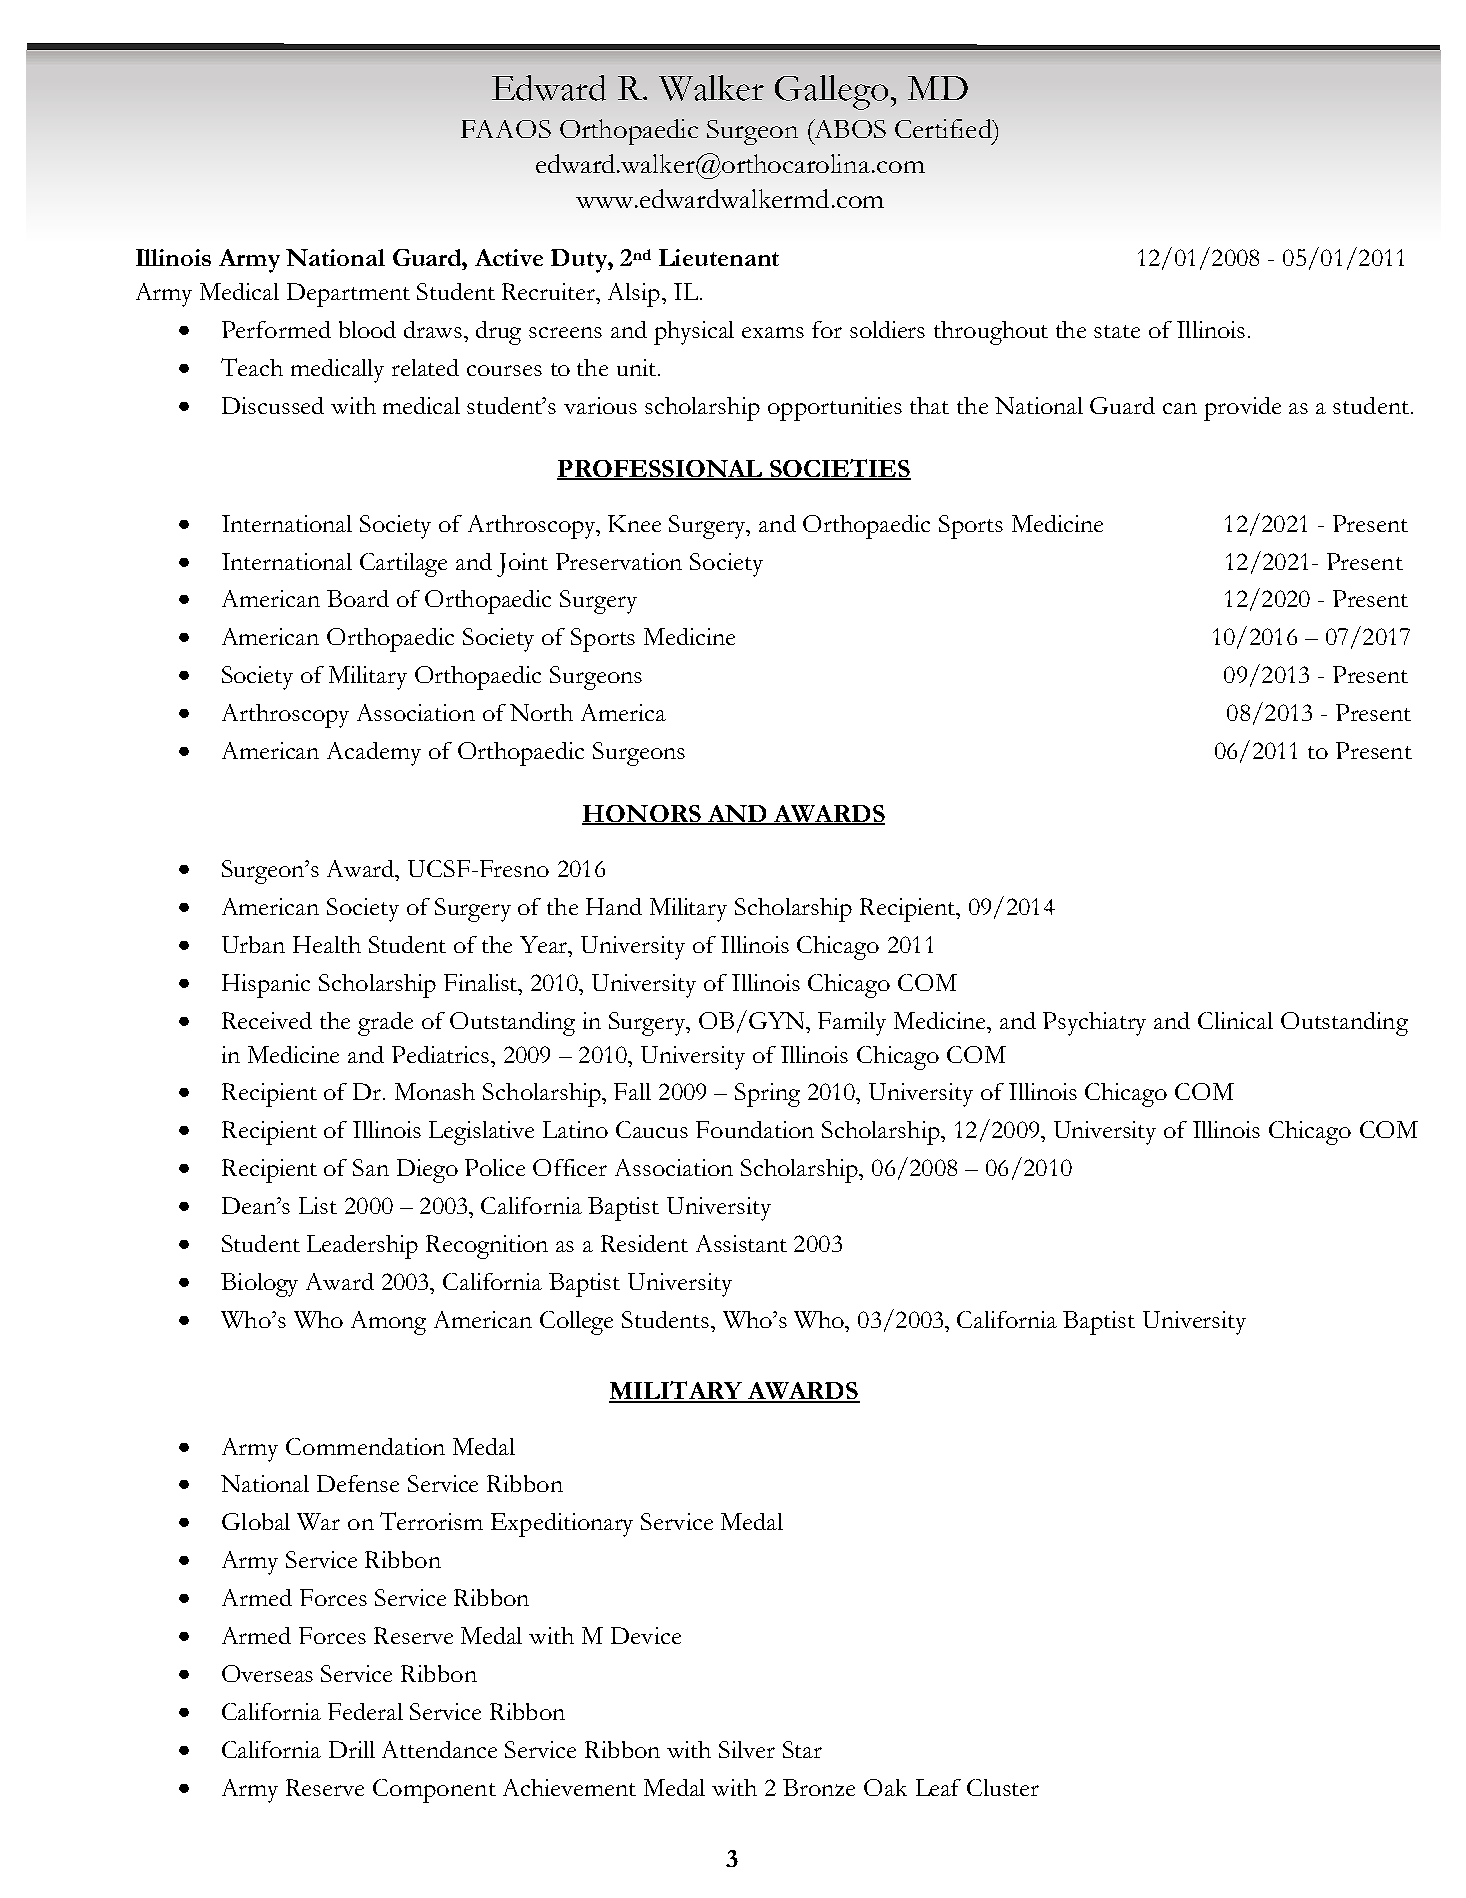 The height and width of the screenshot is (1898, 1466). Describe the element at coordinates (1117, 331) in the screenshot. I see `state` at that location.
